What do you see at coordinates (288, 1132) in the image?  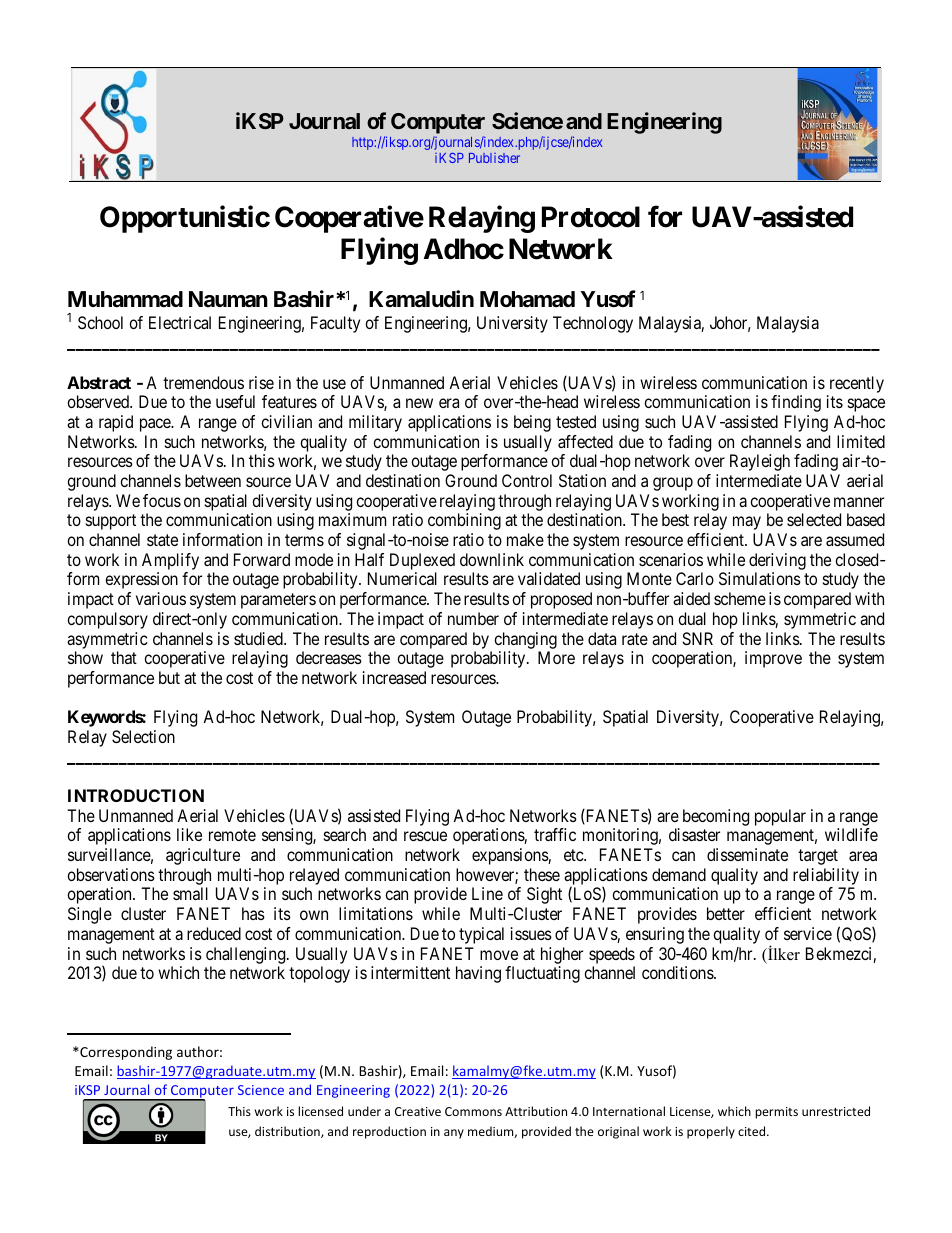 I see `distribution` at bounding box center [288, 1132].
